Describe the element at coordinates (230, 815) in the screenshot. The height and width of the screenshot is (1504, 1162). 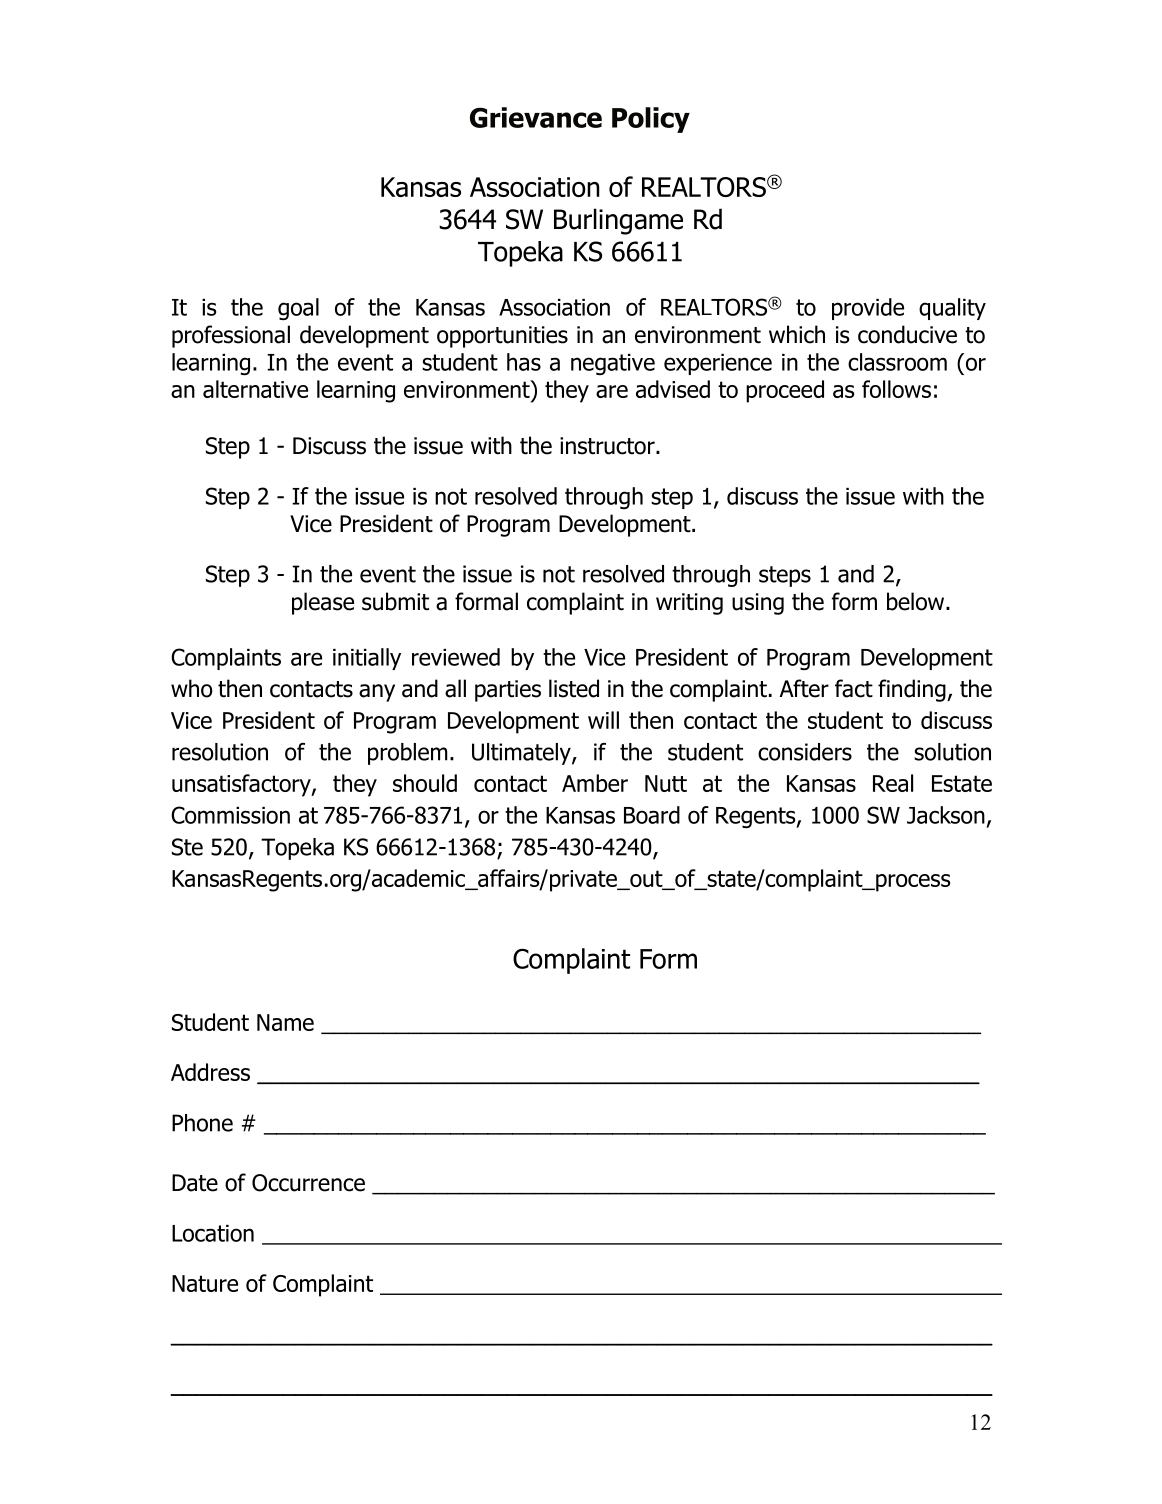
I see `Commission` at that location.
